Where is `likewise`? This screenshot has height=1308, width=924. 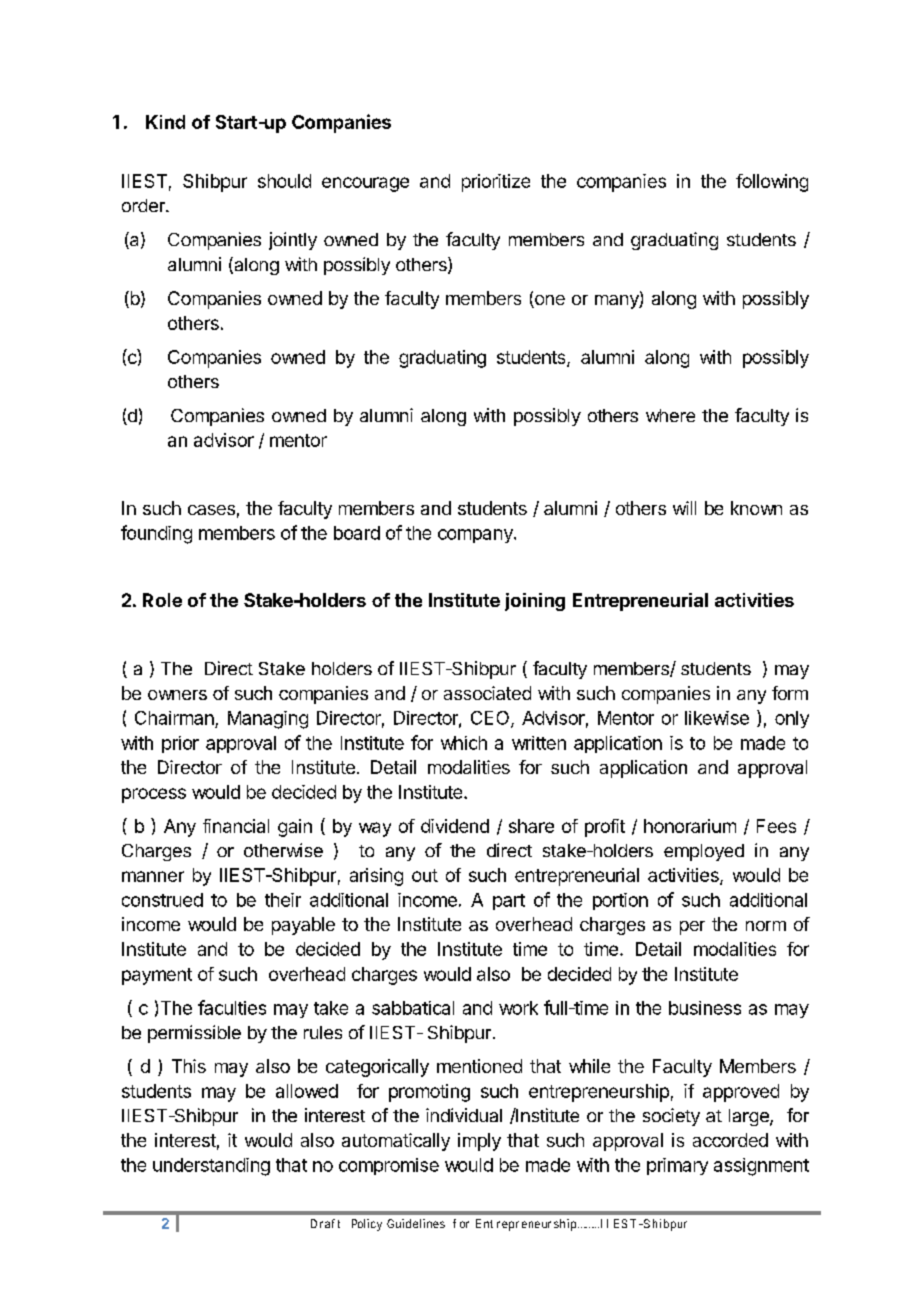 likewise is located at coordinates (717, 718).
